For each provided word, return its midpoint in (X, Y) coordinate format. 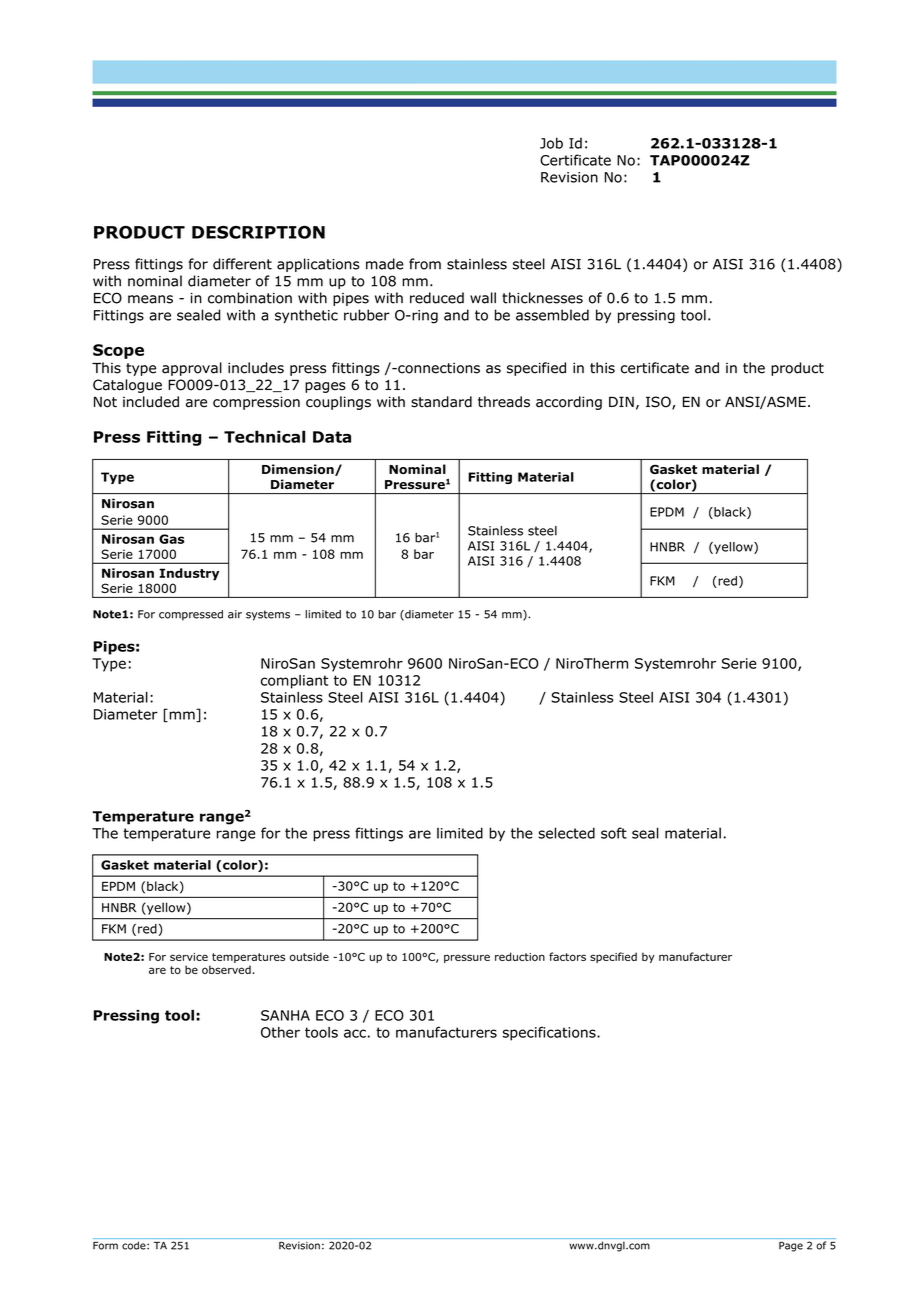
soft (614, 833)
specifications (550, 1033)
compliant (294, 682)
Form (105, 1246)
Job (551, 143)
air (235, 614)
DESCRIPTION (258, 232)
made (385, 264)
